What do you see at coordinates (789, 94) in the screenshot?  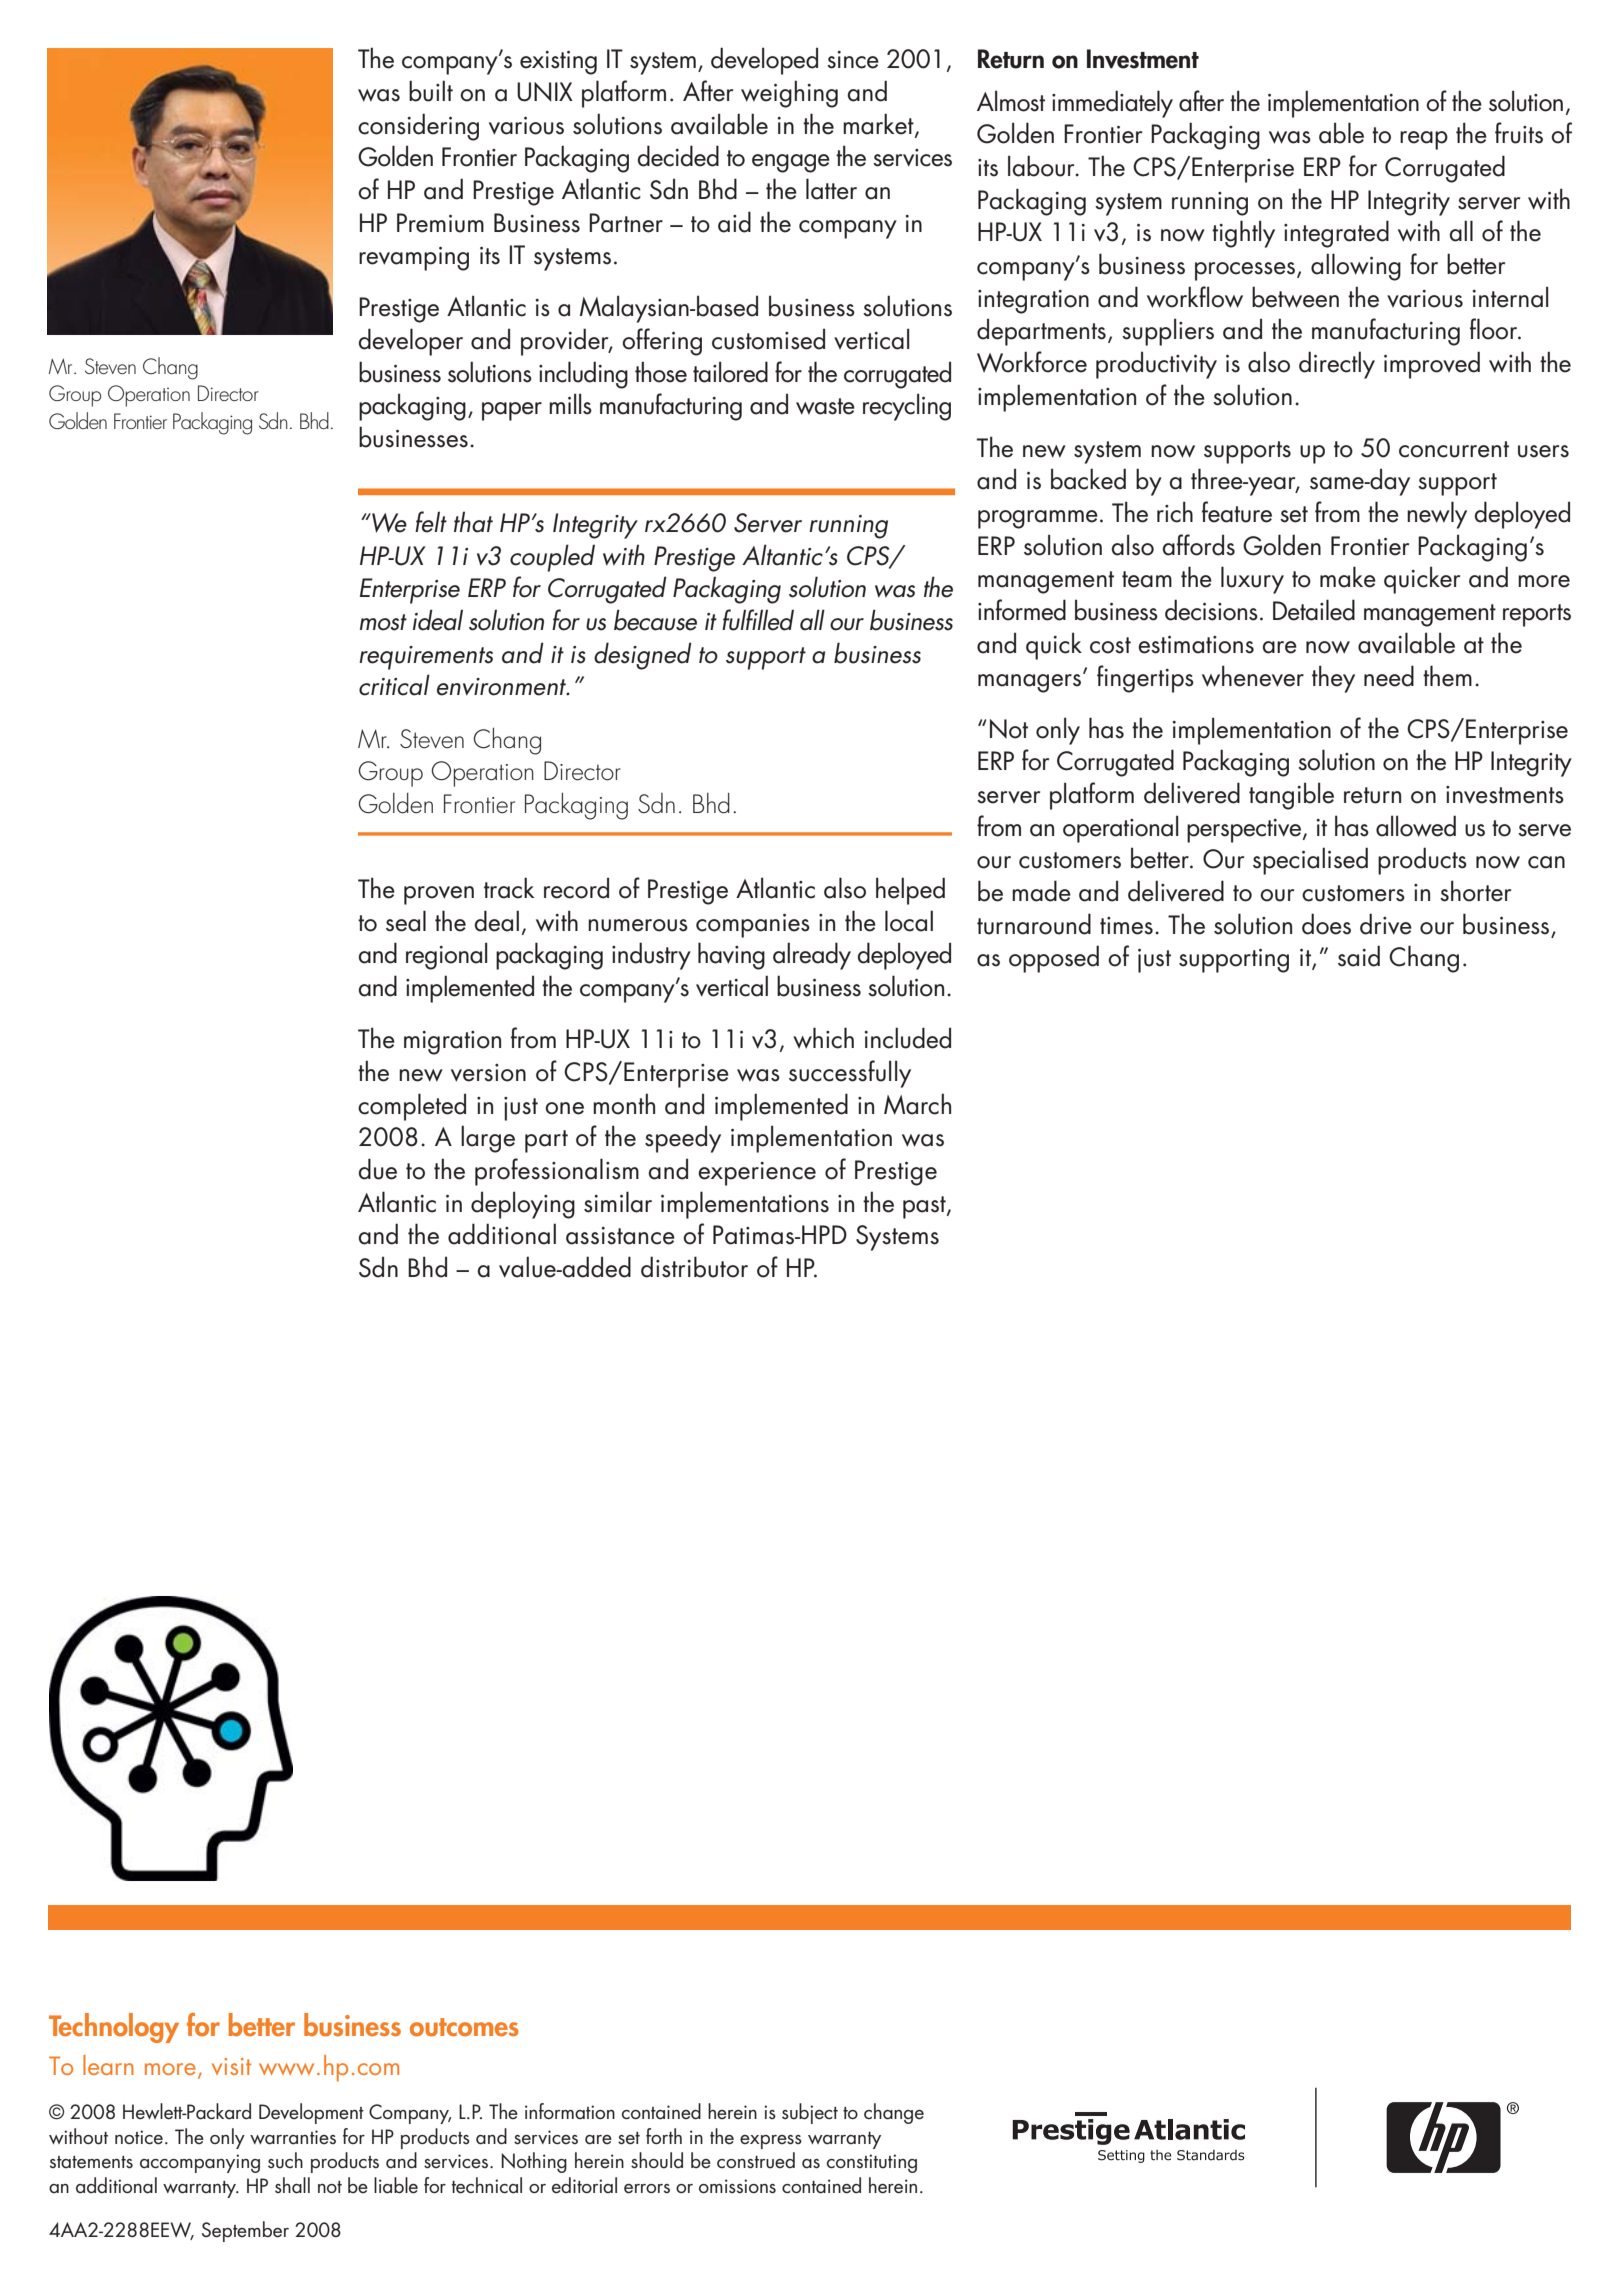 I see `weighing` at bounding box center [789, 94].
